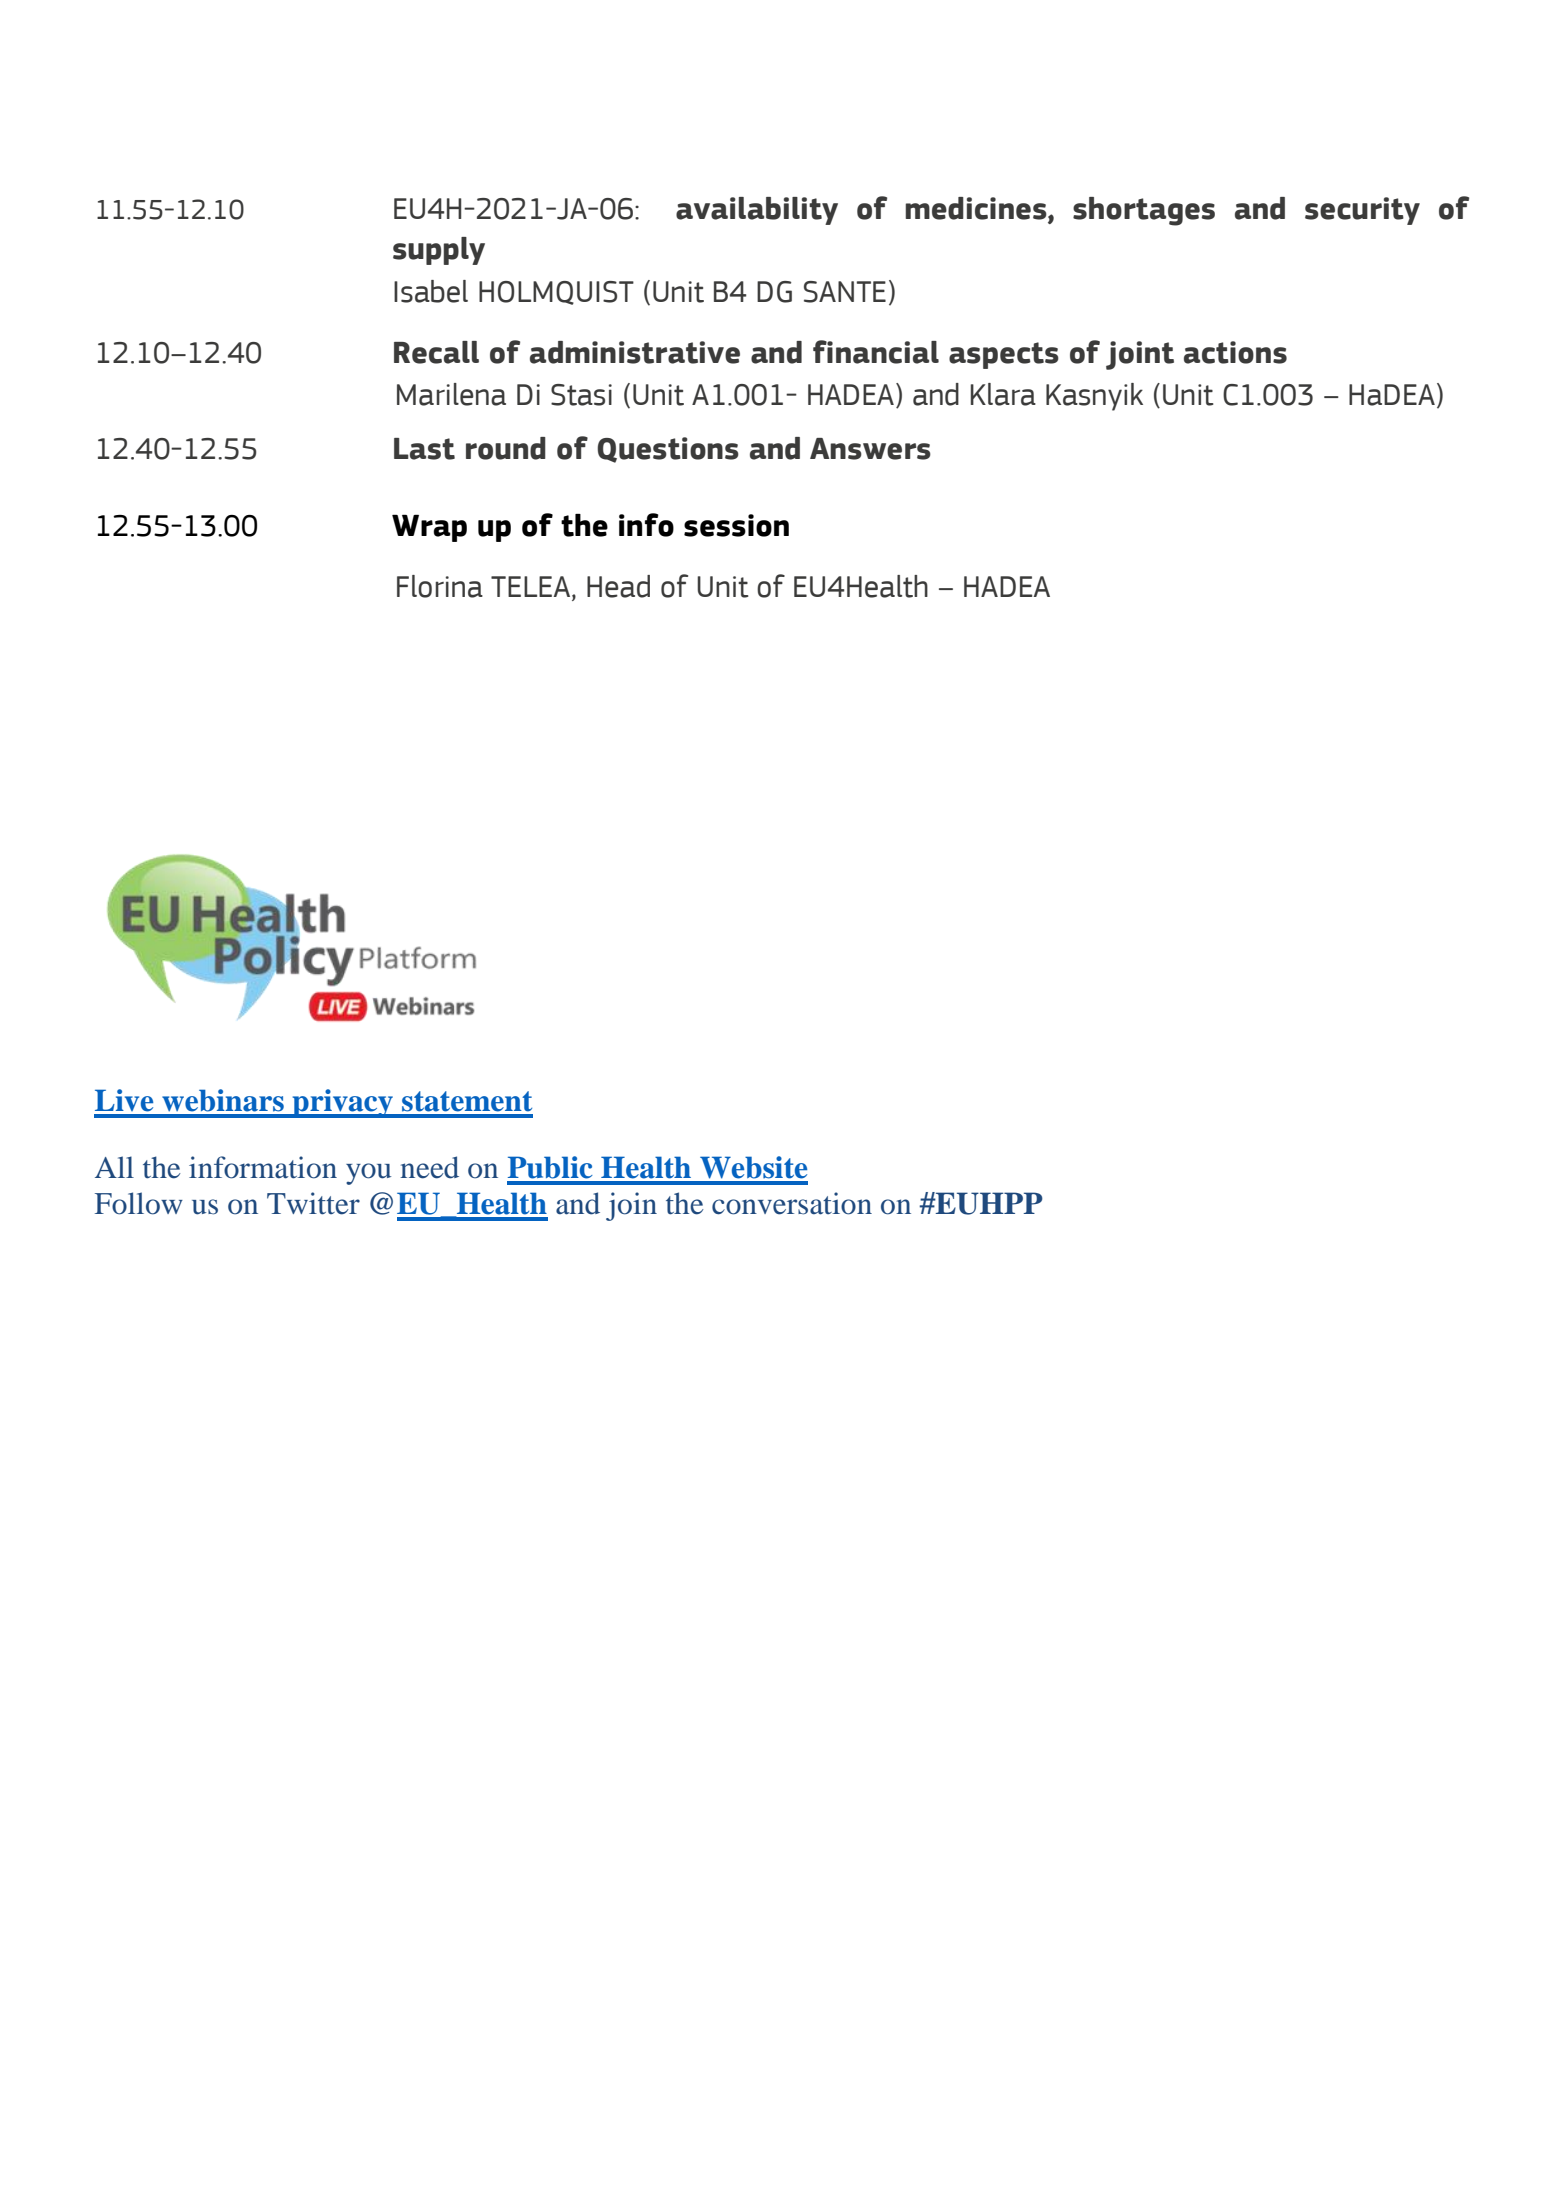 The image size is (1563, 2211). Describe the element at coordinates (313, 1203) in the screenshot. I see `Twitter` at that location.
